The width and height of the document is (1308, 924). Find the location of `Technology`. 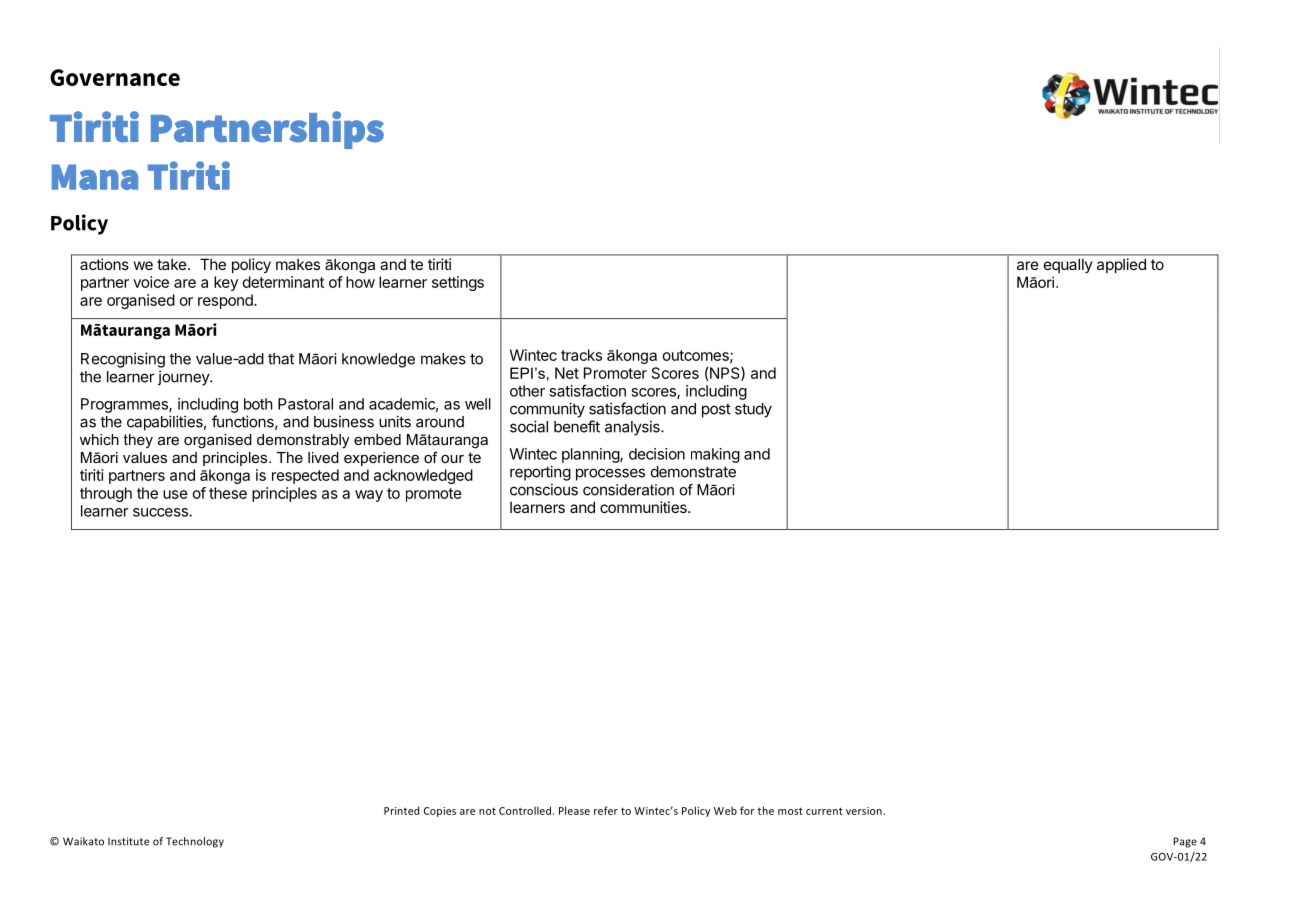

Technology is located at coordinates (195, 842).
